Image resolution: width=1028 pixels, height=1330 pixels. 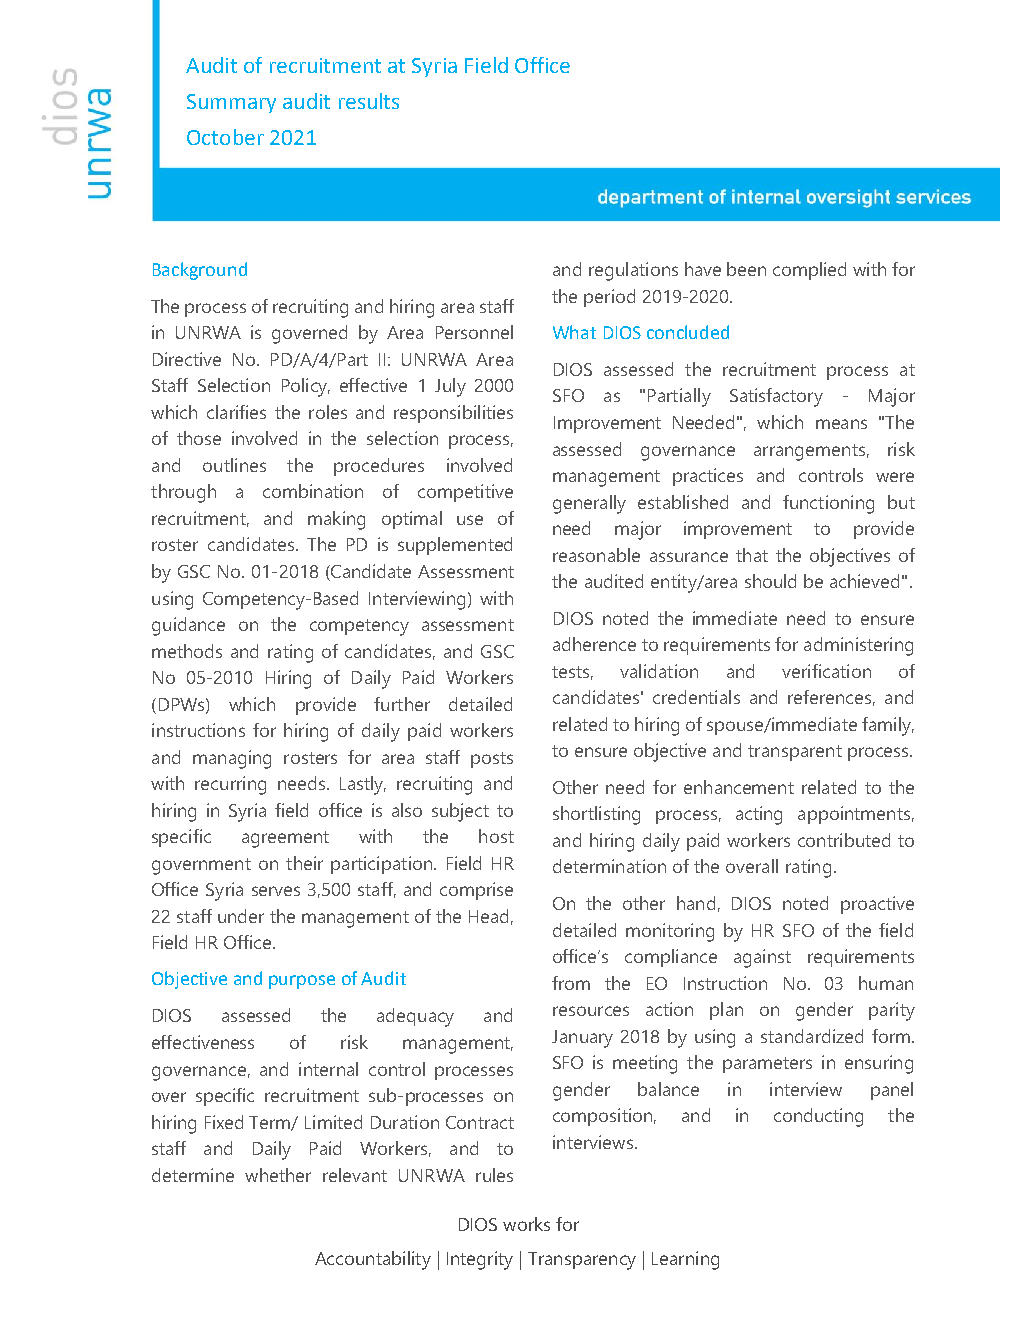 I want to click on complied, so click(x=809, y=271).
